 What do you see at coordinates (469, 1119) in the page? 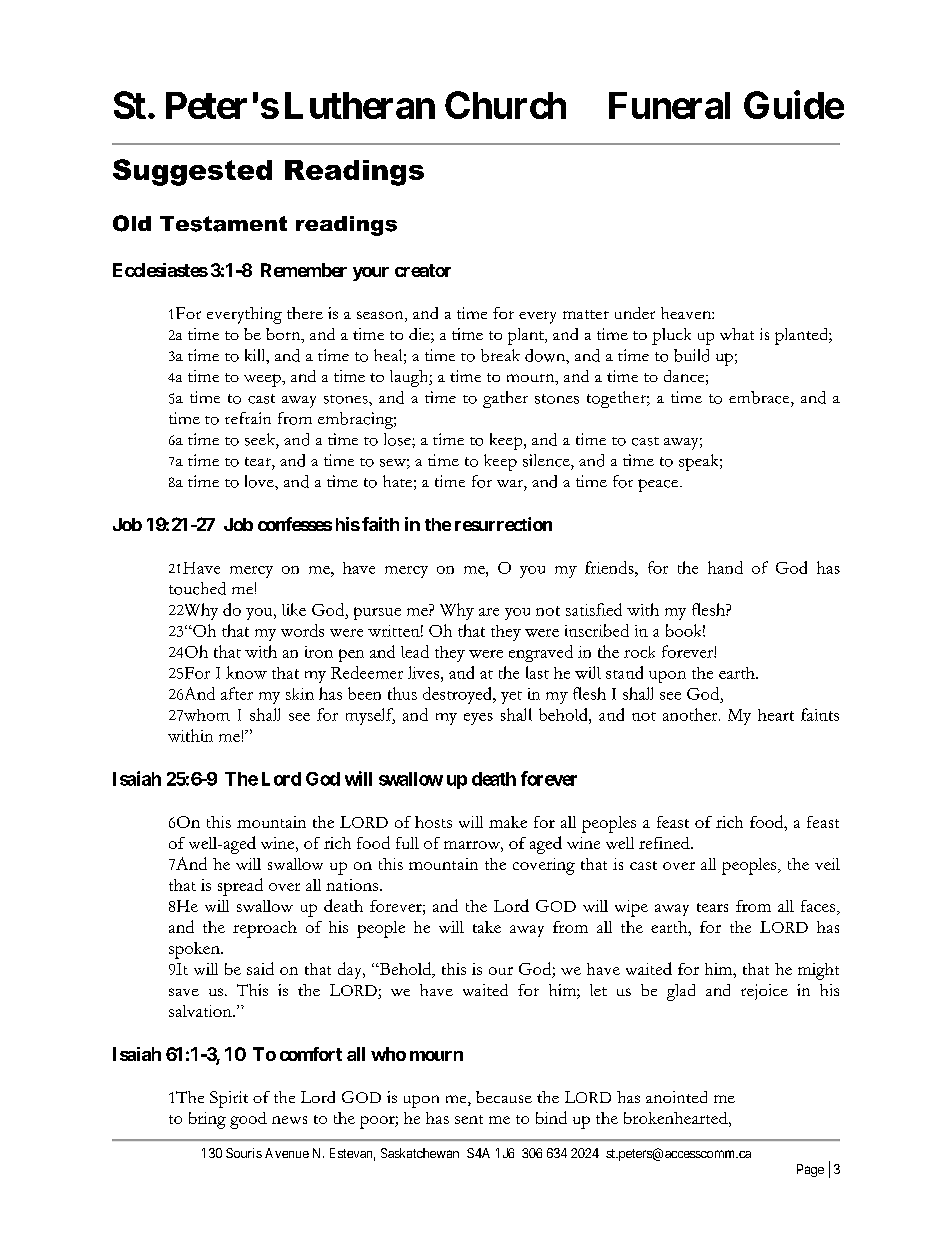
I see `sent` at bounding box center [469, 1119].
